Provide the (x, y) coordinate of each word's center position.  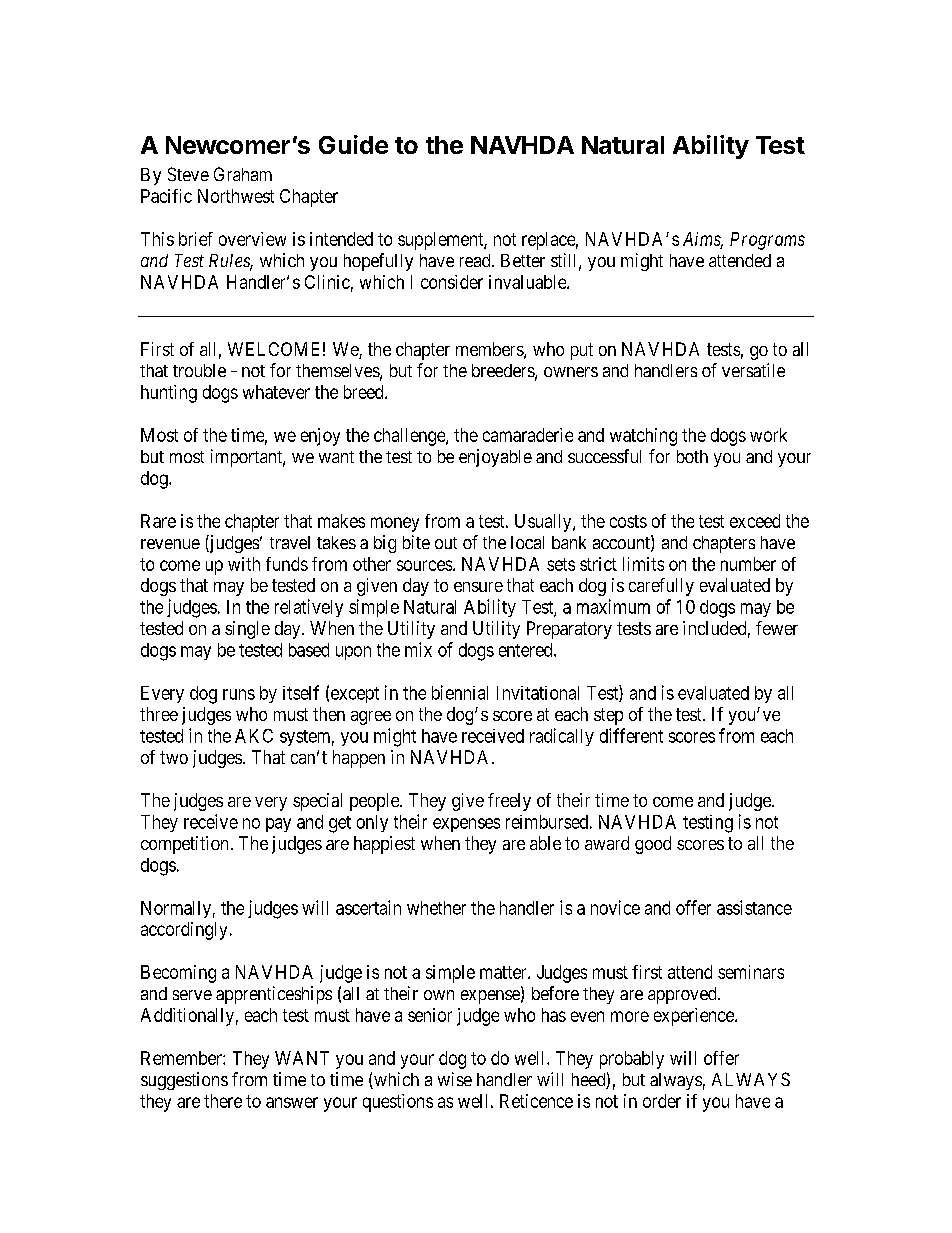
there (223, 1101)
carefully (661, 587)
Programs (767, 241)
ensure (478, 587)
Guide (353, 144)
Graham (243, 174)
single (247, 630)
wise (455, 1079)
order (662, 1101)
